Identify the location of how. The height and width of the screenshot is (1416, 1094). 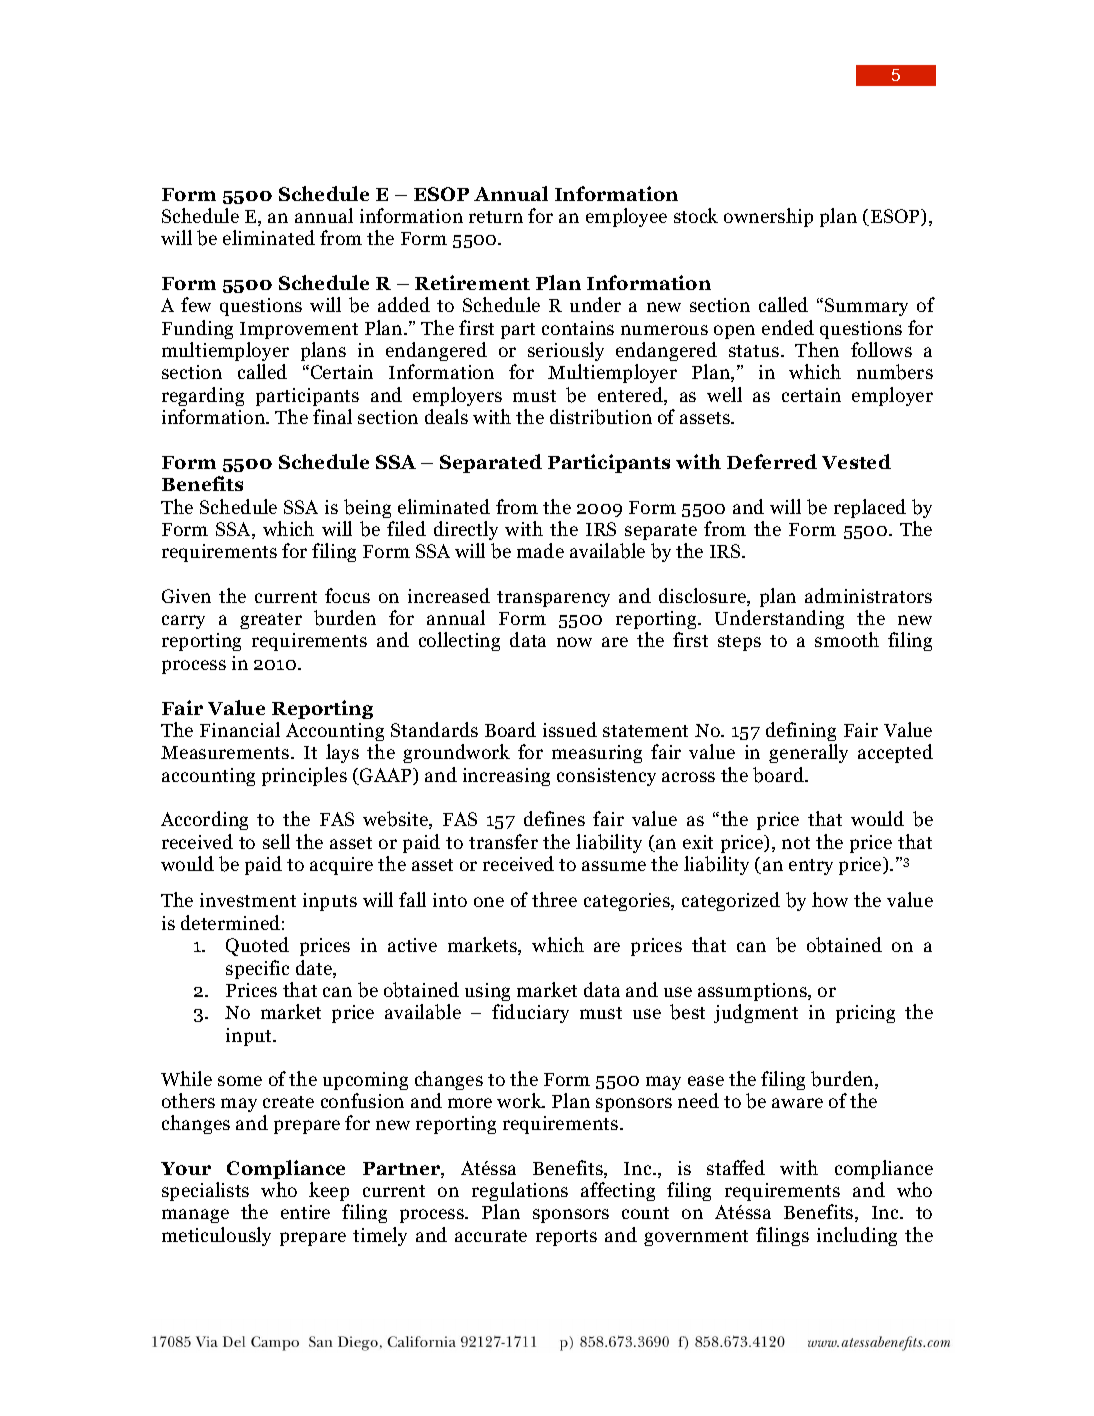
(830, 899).
